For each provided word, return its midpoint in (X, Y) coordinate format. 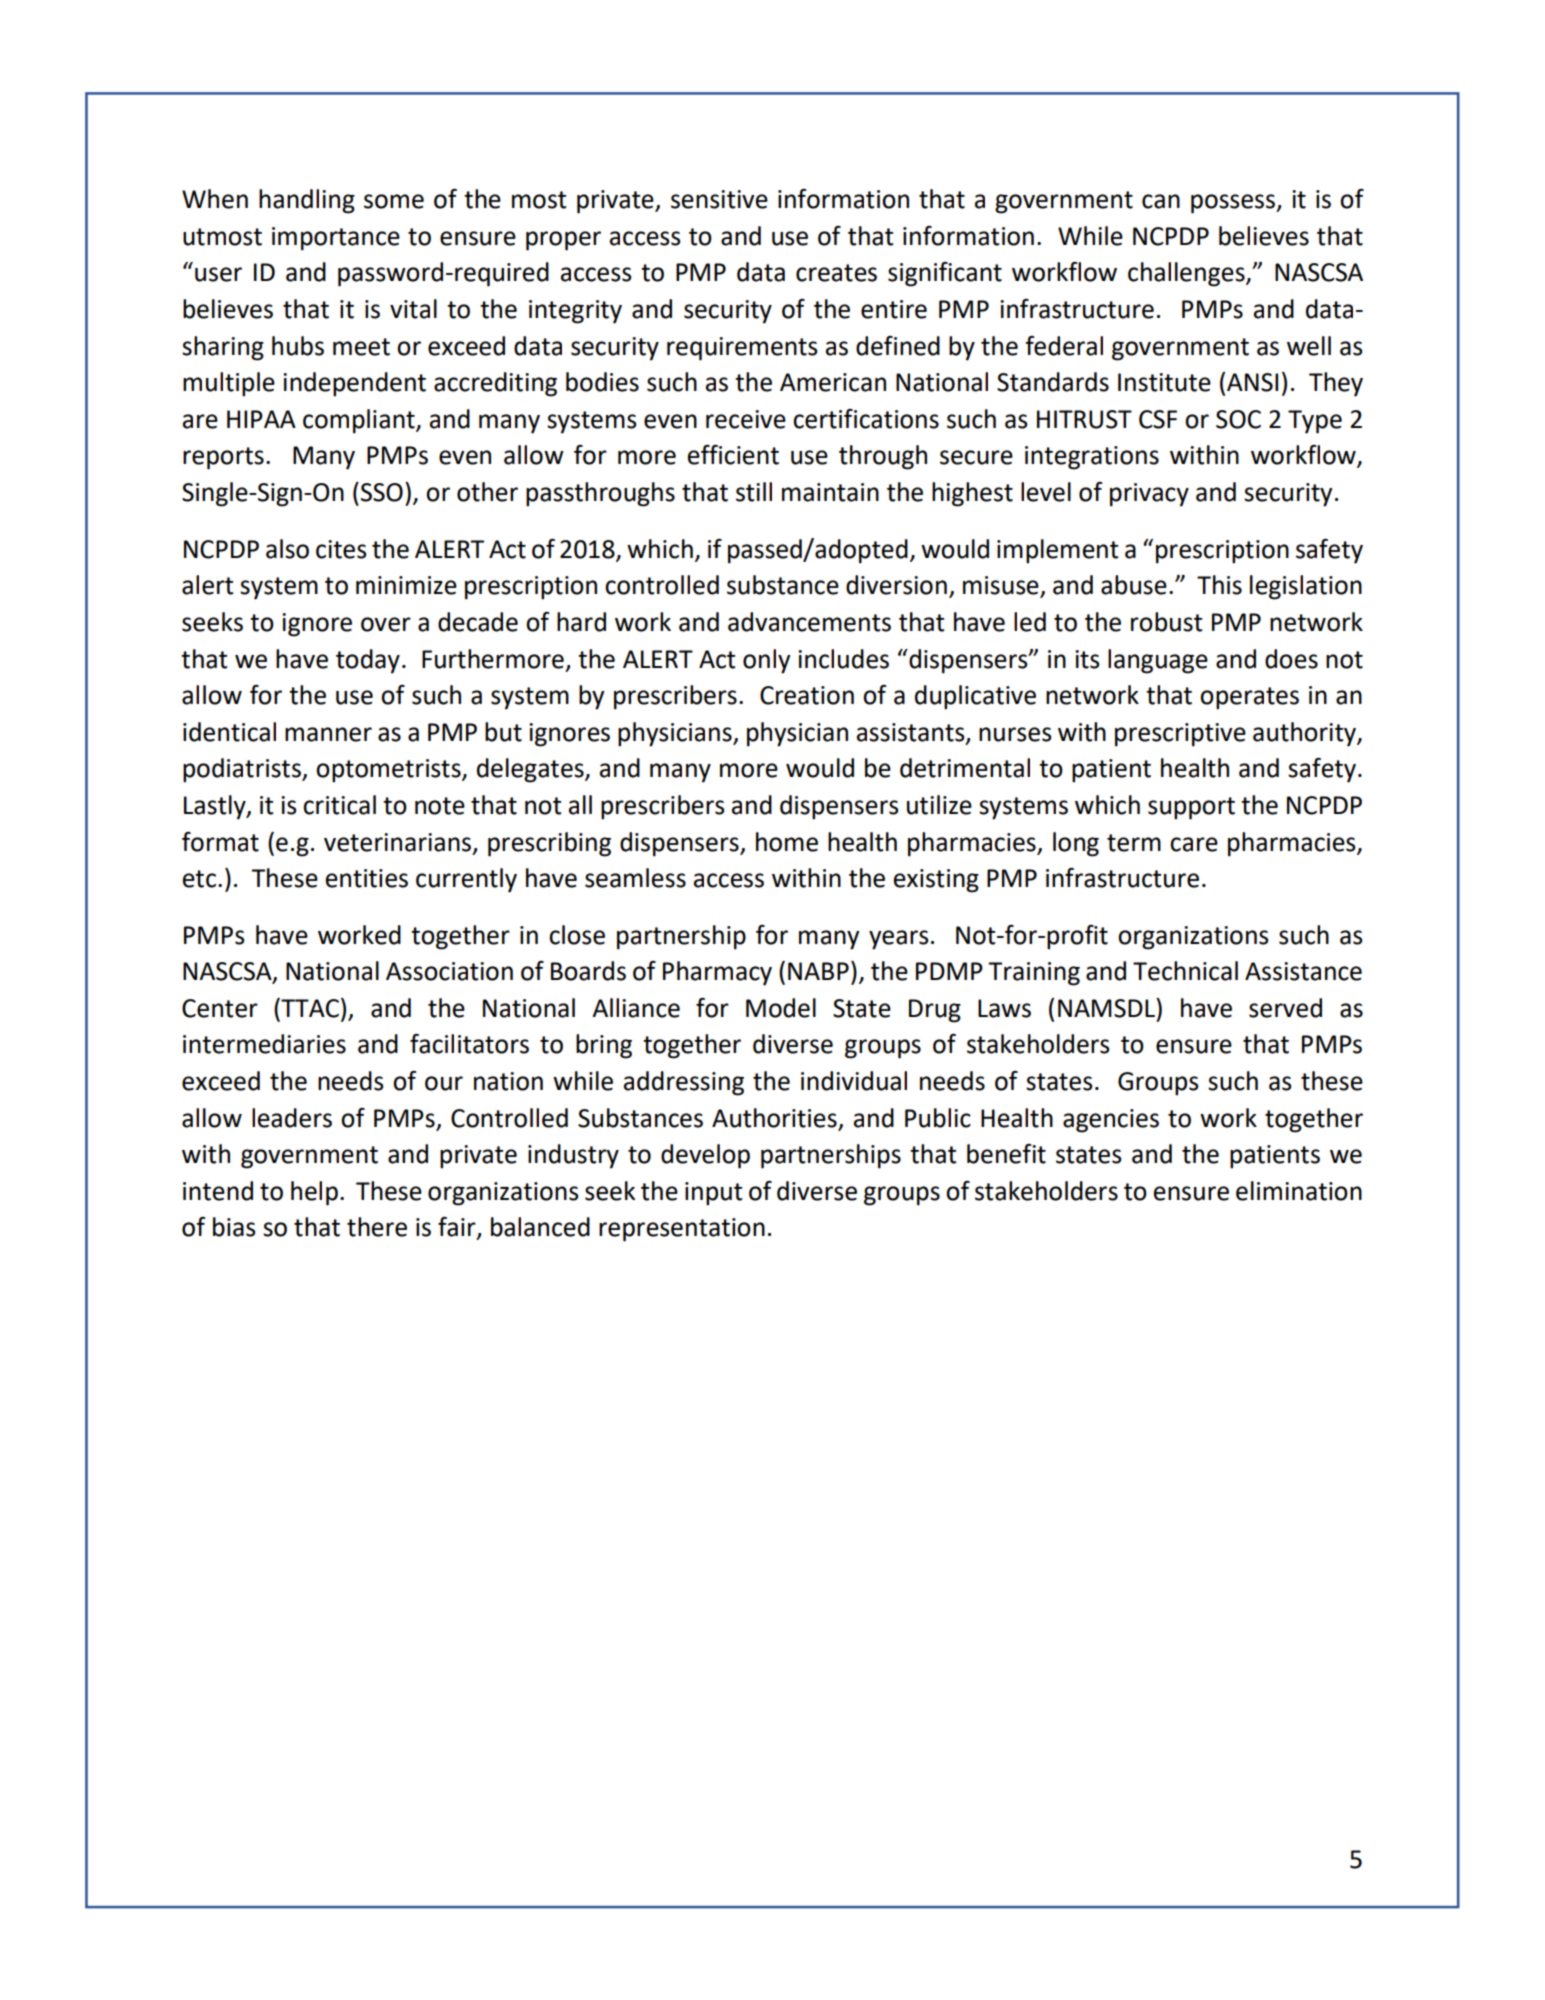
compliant (360, 421)
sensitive (719, 199)
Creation (807, 695)
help (314, 1193)
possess (1234, 204)
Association (449, 971)
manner (328, 734)
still (754, 492)
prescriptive (1180, 735)
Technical (1185, 971)
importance (336, 239)
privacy (1149, 495)
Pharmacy (717, 973)
